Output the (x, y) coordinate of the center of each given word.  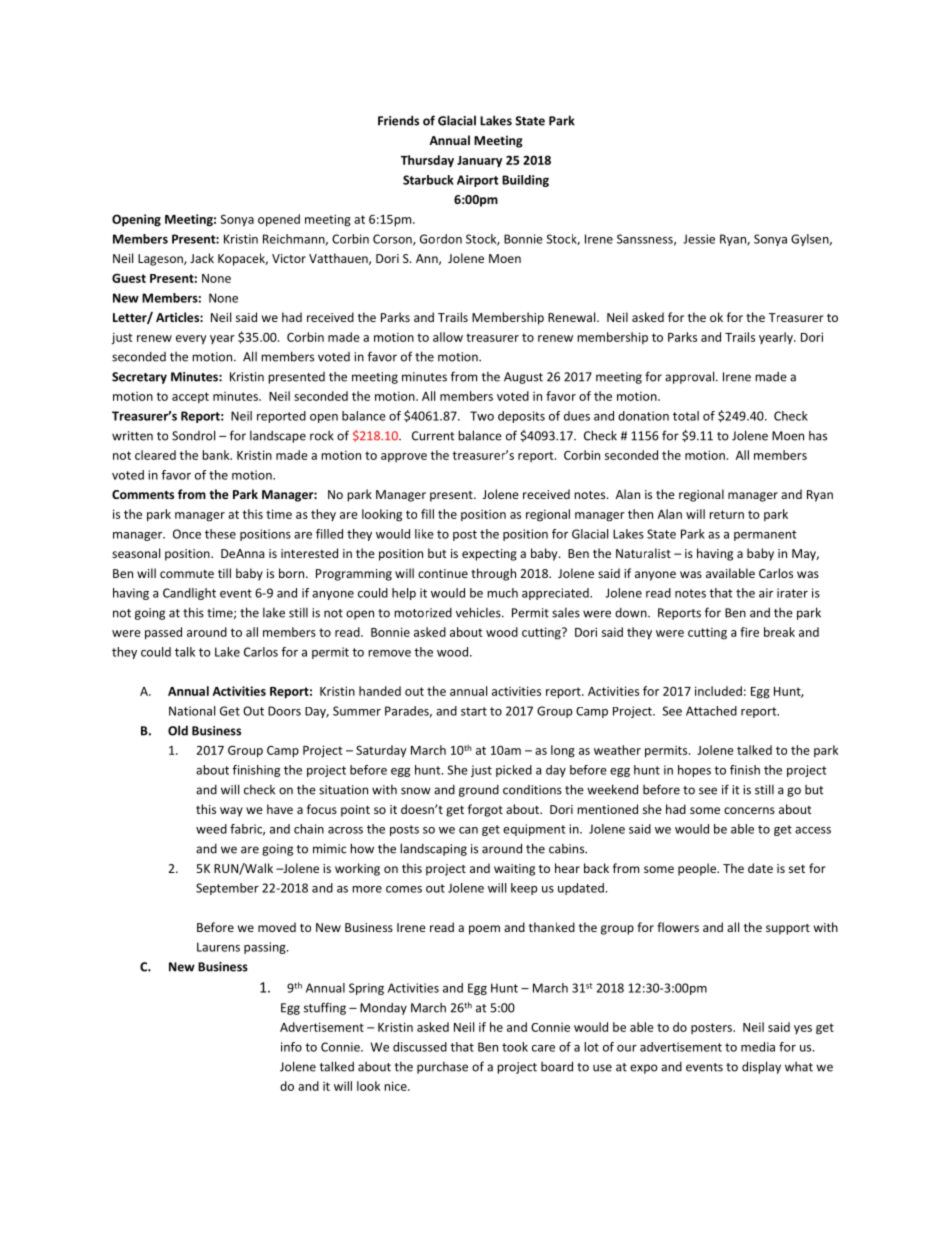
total (686, 416)
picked (514, 771)
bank (217, 455)
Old (178, 730)
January (479, 162)
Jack (202, 258)
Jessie (699, 239)
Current (433, 436)
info (291, 1047)
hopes (694, 771)
